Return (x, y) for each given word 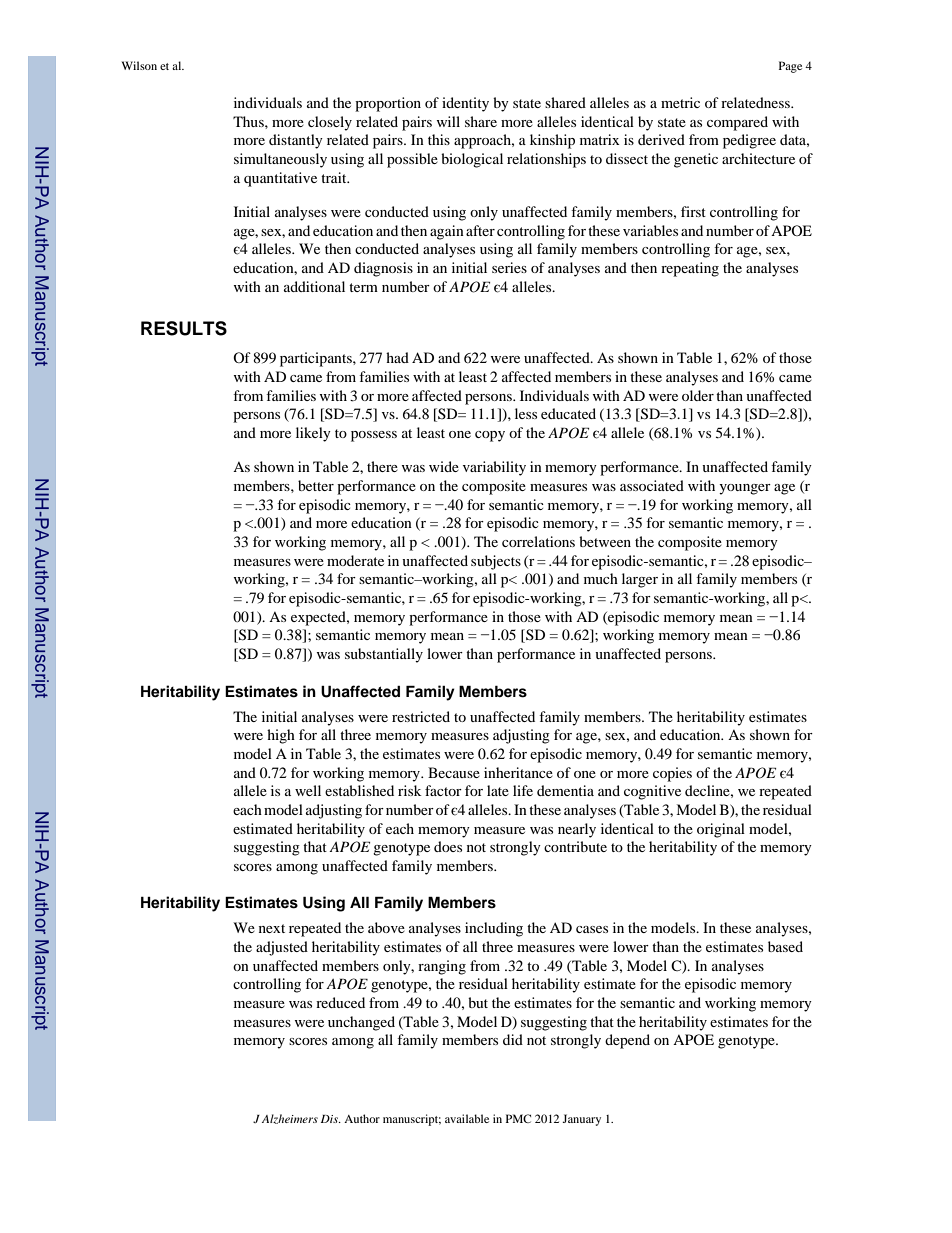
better (316, 485)
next (272, 928)
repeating (690, 269)
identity (465, 104)
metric (680, 102)
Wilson (139, 65)
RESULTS (184, 328)
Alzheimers (290, 1119)
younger (745, 489)
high (281, 736)
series (509, 267)
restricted (421, 716)
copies (672, 774)
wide (444, 466)
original (721, 830)
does (448, 846)
